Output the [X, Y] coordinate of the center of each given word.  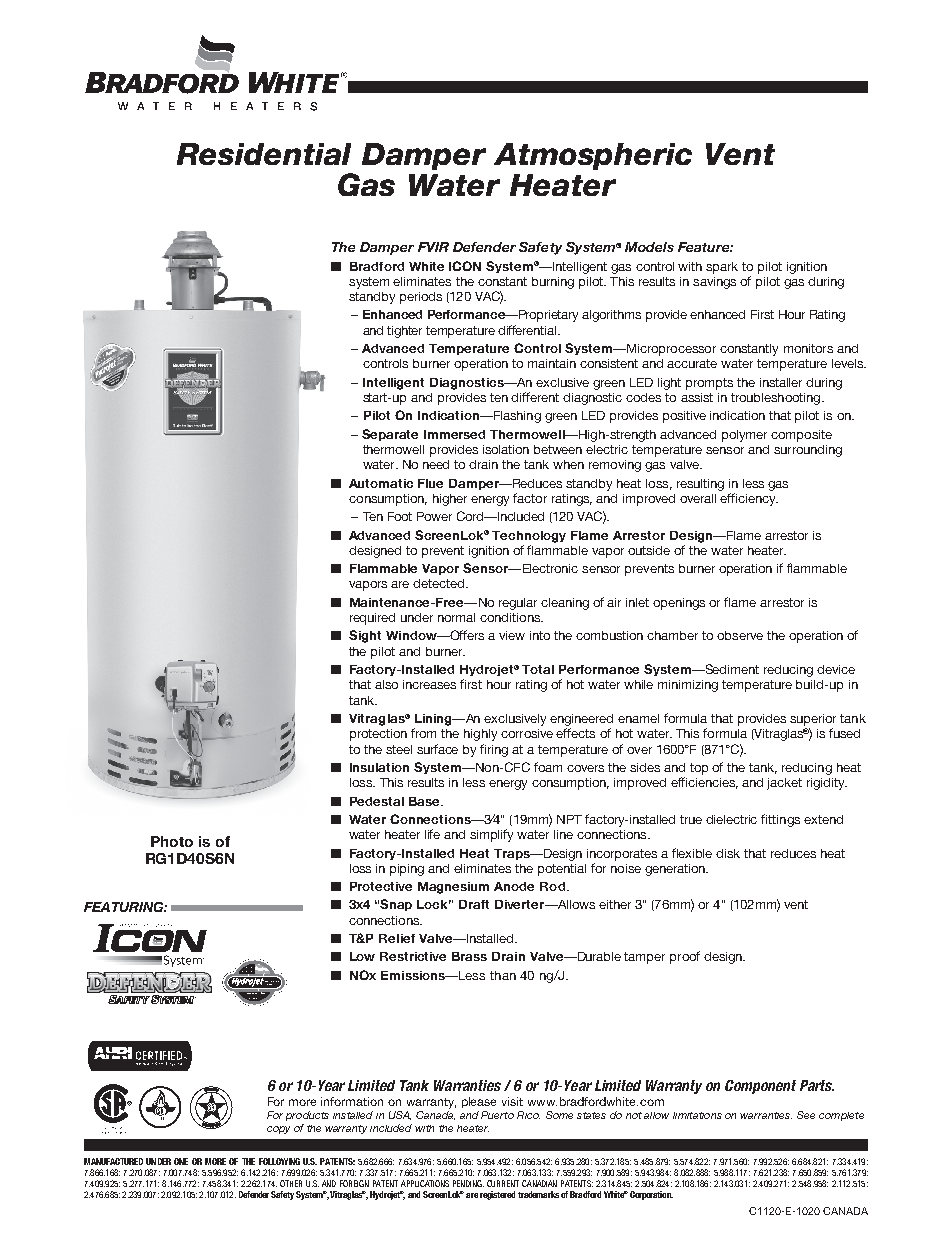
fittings [780, 820]
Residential [264, 154]
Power [434, 516]
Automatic [381, 483]
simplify [491, 835]
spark [722, 268]
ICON [465, 266]
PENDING [468, 1183]
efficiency [749, 499]
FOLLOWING [279, 1161]
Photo [172, 841]
